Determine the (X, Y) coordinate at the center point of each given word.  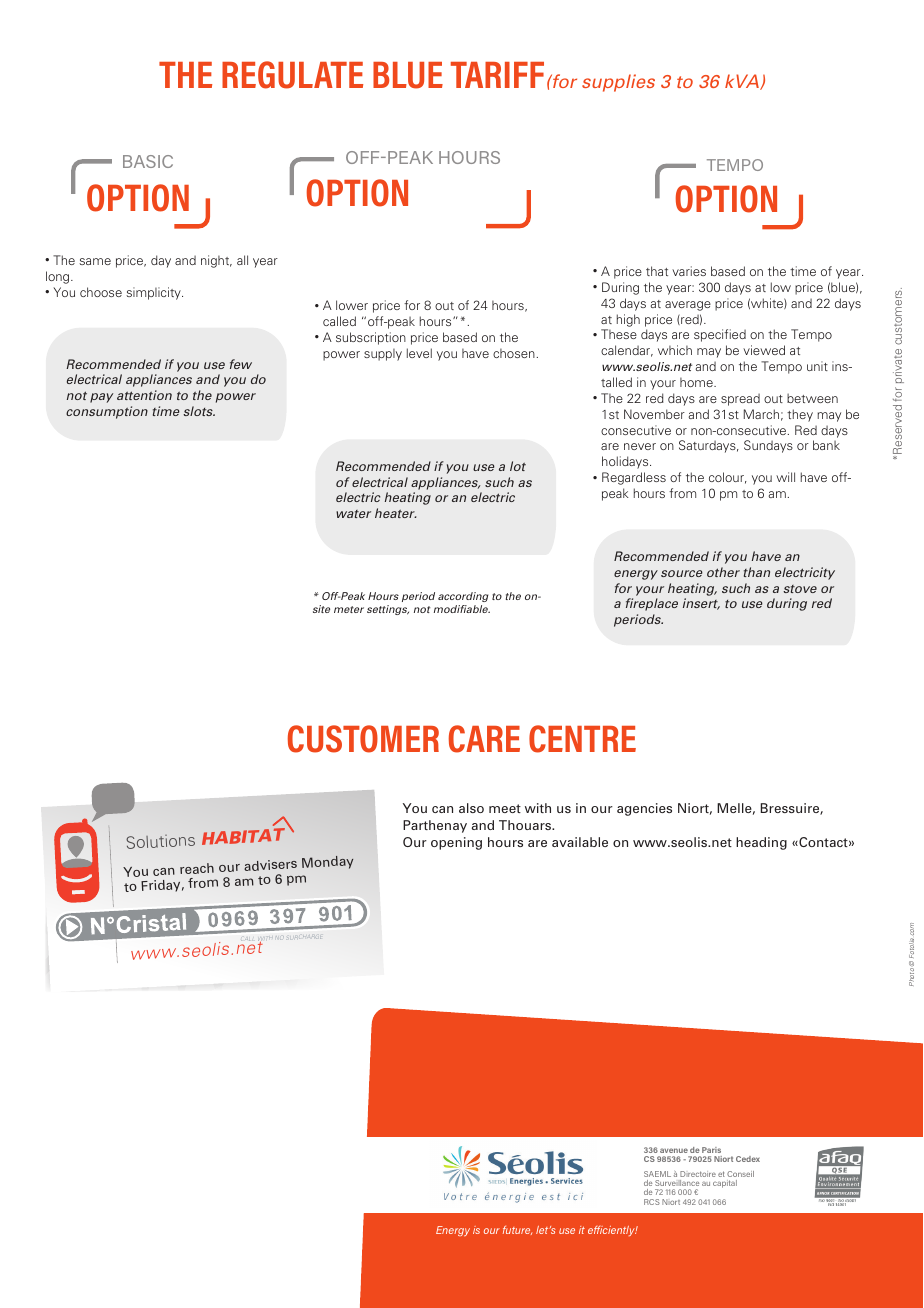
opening (456, 843)
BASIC (148, 161)
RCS (652, 1202)
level (419, 353)
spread (740, 399)
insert (701, 604)
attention (144, 395)
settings (388, 610)
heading (761, 843)
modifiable (462, 609)
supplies (618, 83)
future (517, 1230)
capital (725, 1184)
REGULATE (292, 75)
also (471, 808)
